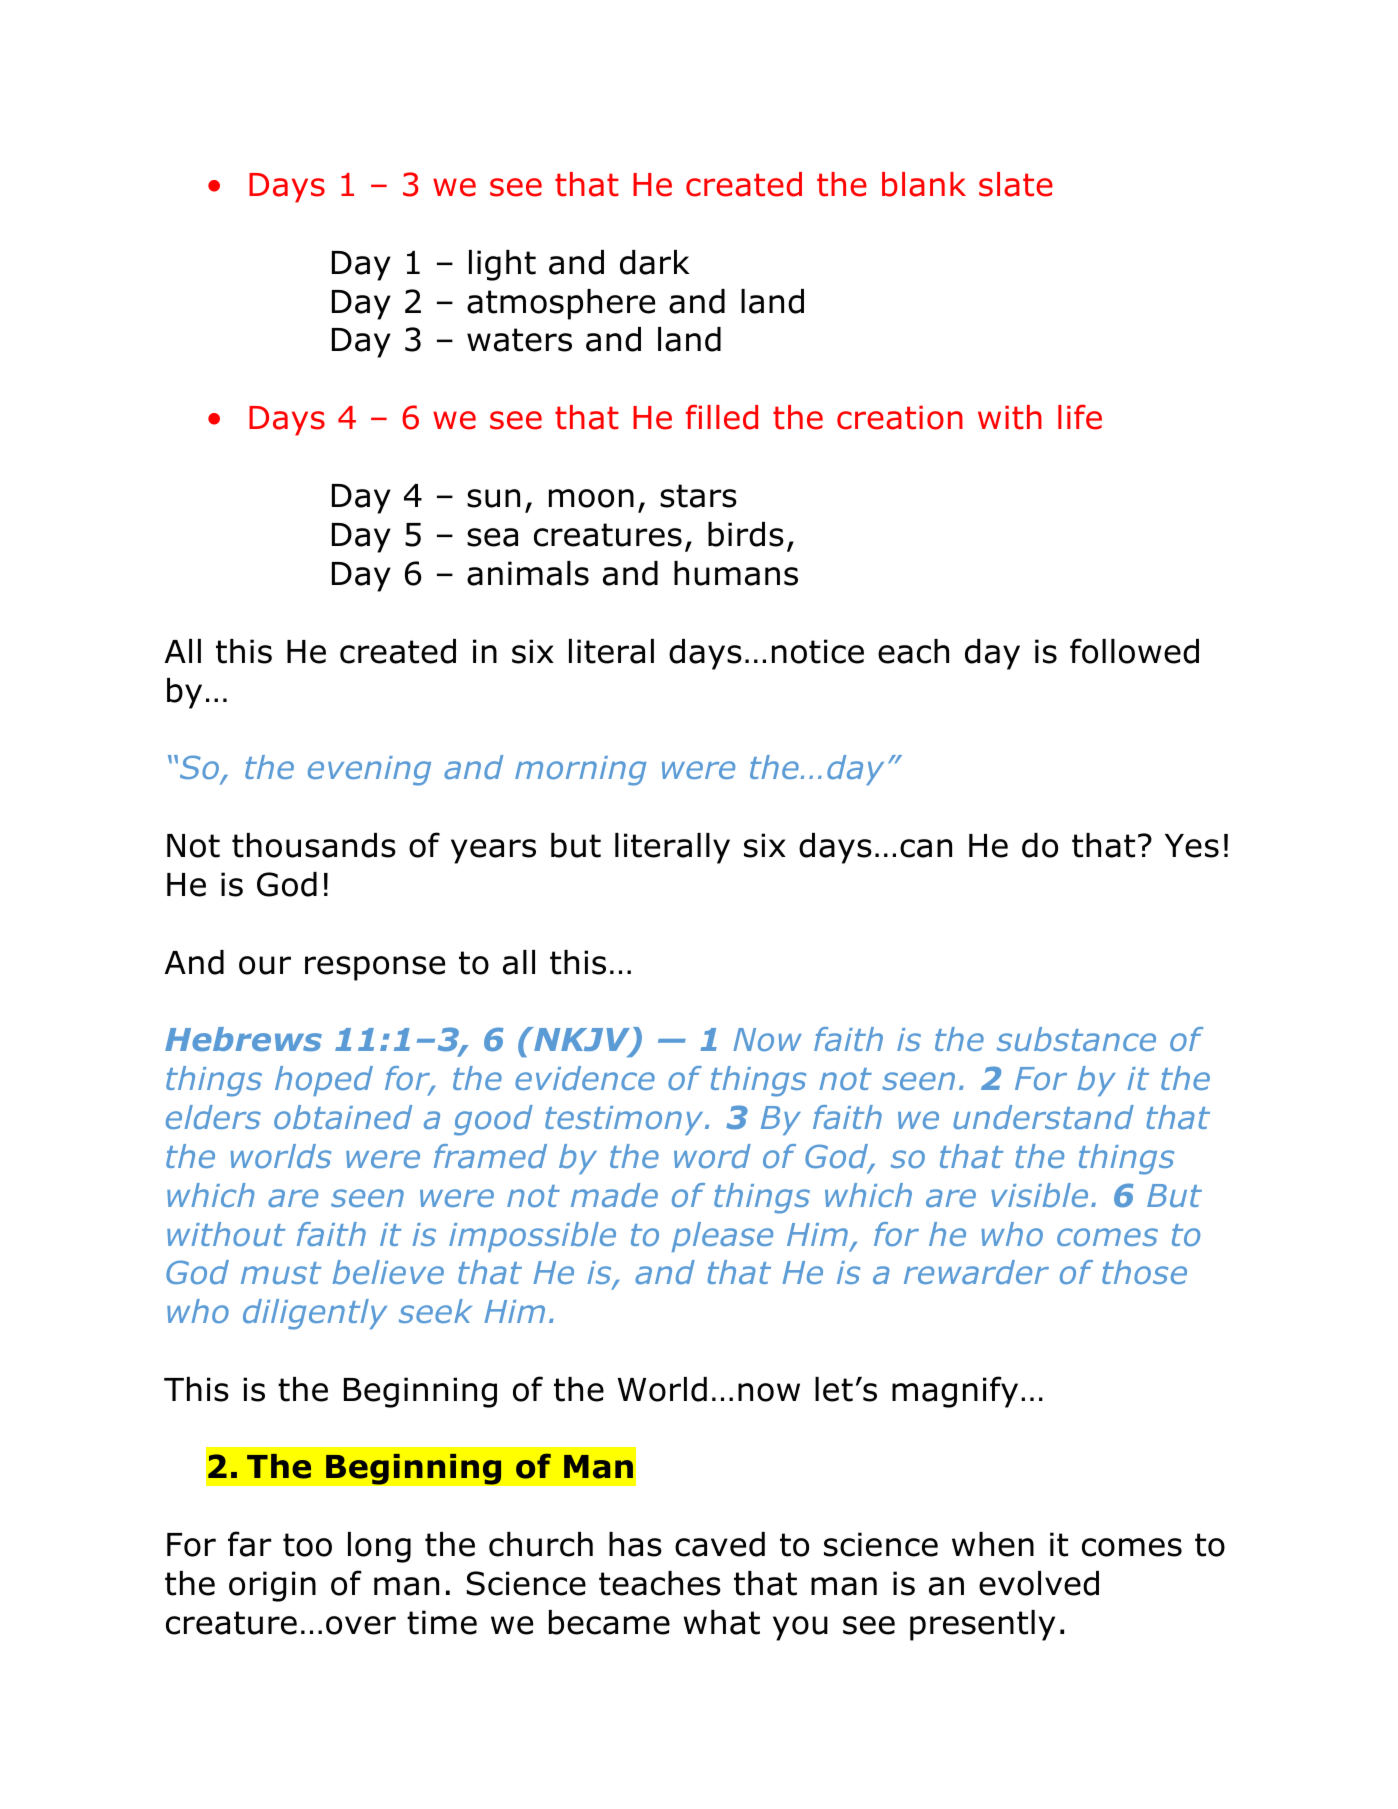 This screenshot has height=1809, width=1398. Describe the element at coordinates (272, 1586) in the screenshot. I see `origin` at that location.
